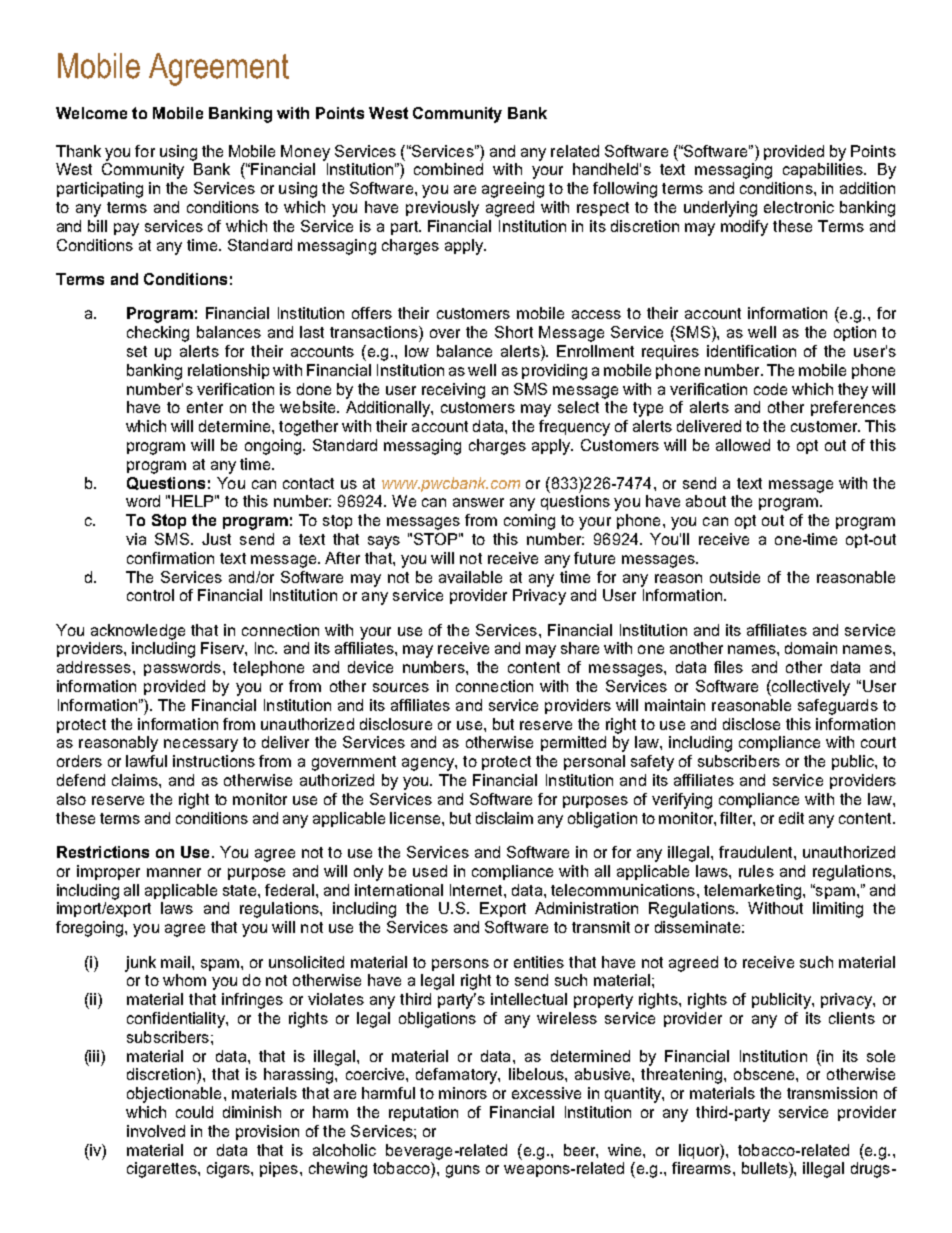 The height and width of the screenshot is (1233, 952). What do you see at coordinates (743, 445) in the screenshot?
I see `allowed` at bounding box center [743, 445].
